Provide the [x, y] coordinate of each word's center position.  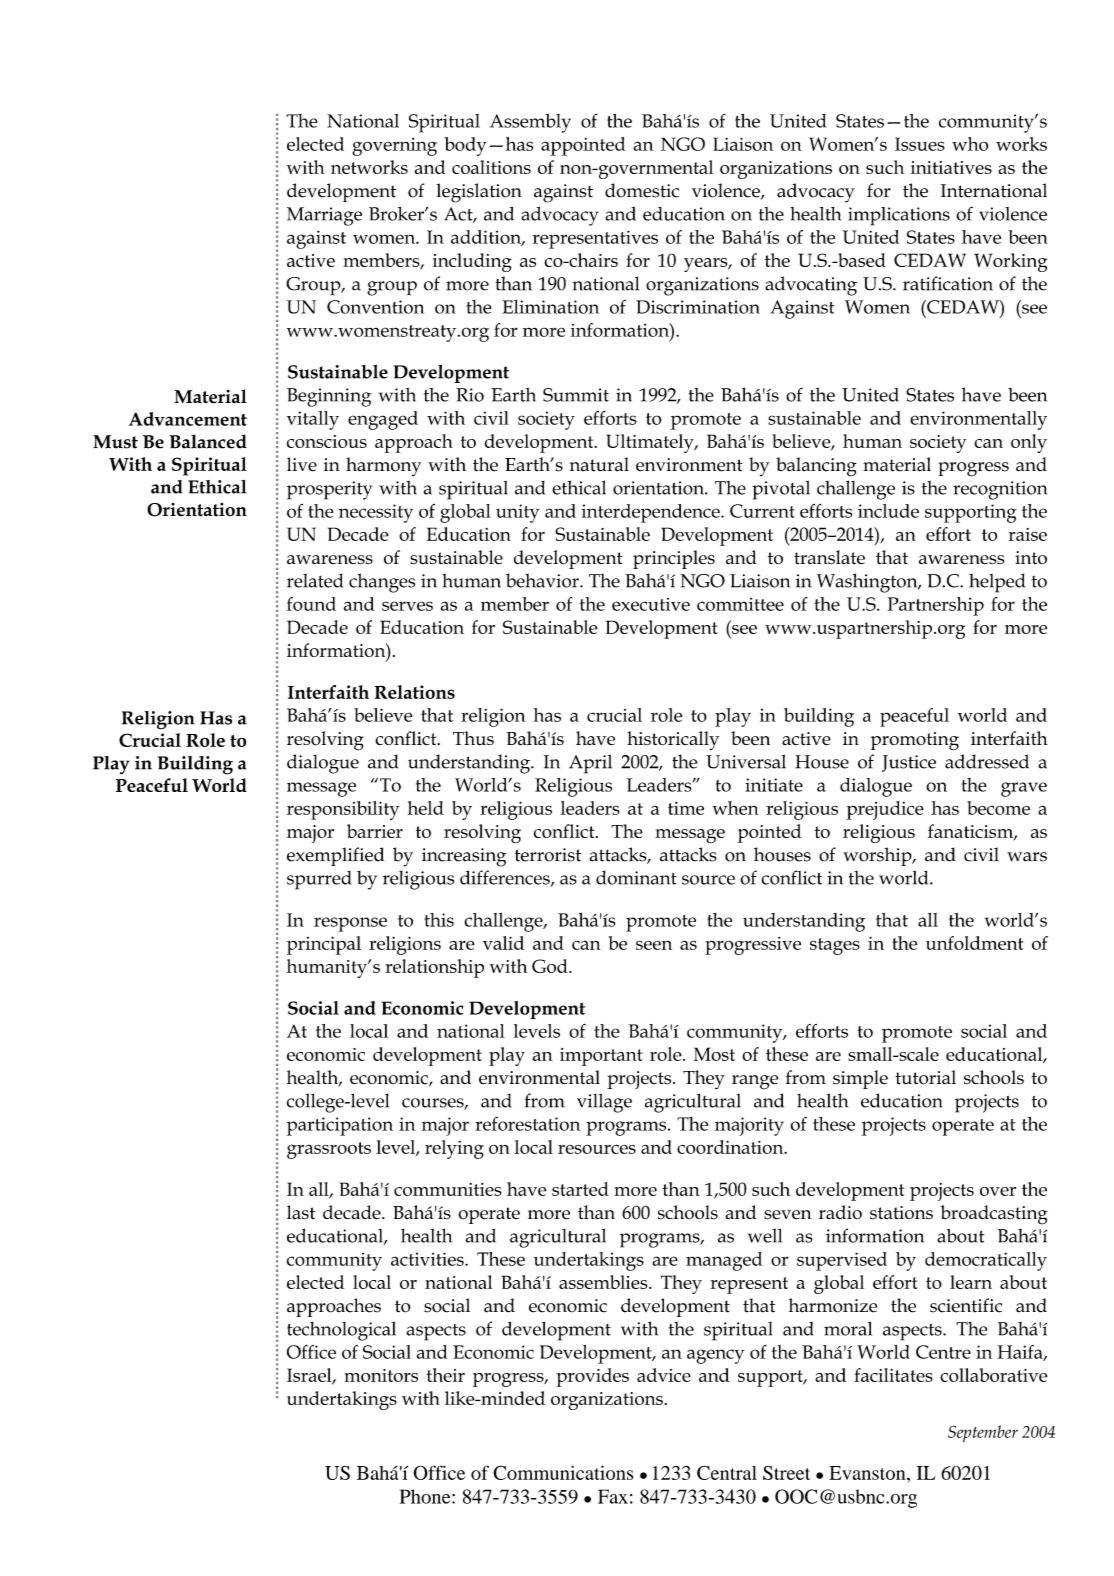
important [601, 1057]
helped [997, 583]
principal [324, 945]
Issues [920, 144]
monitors [381, 1375]
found [311, 604]
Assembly [530, 123]
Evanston [868, 1473]
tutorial [925, 1077]
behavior [543, 580]
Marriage [324, 216]
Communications [563, 1472]
